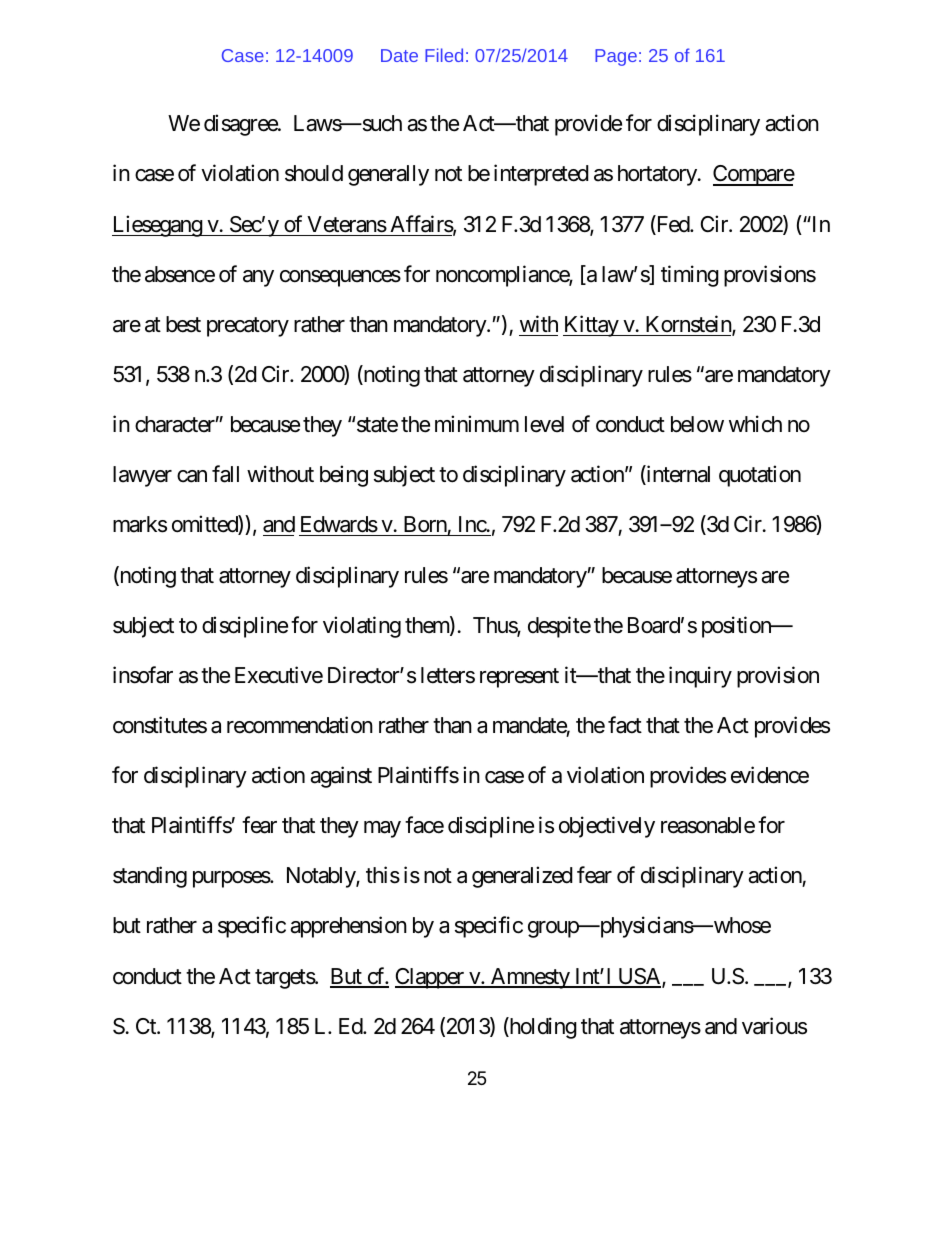  Describe the element at coordinates (314, 173) in the screenshot. I see `should` at that location.
